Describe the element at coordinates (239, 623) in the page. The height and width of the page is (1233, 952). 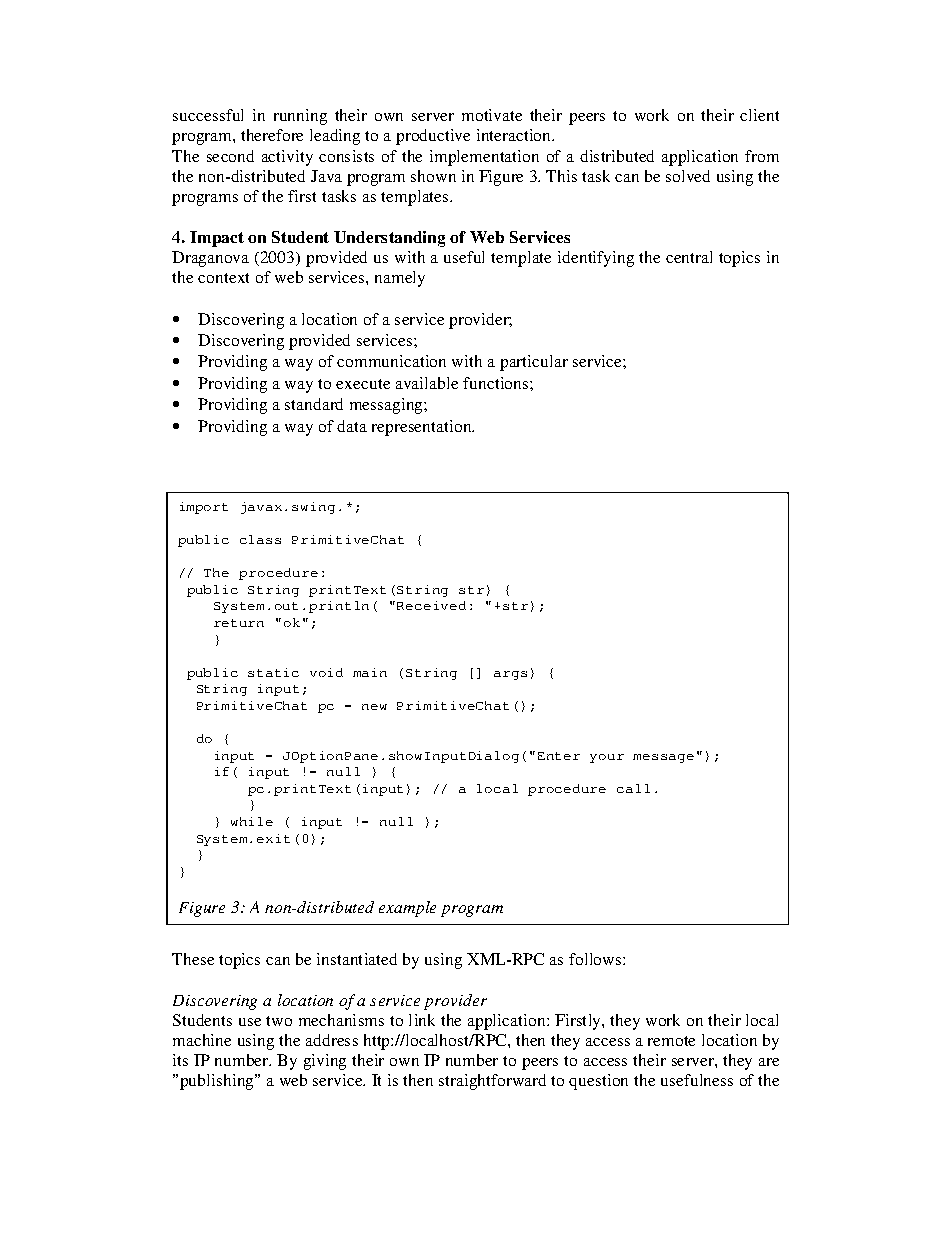
I see `return` at that location.
